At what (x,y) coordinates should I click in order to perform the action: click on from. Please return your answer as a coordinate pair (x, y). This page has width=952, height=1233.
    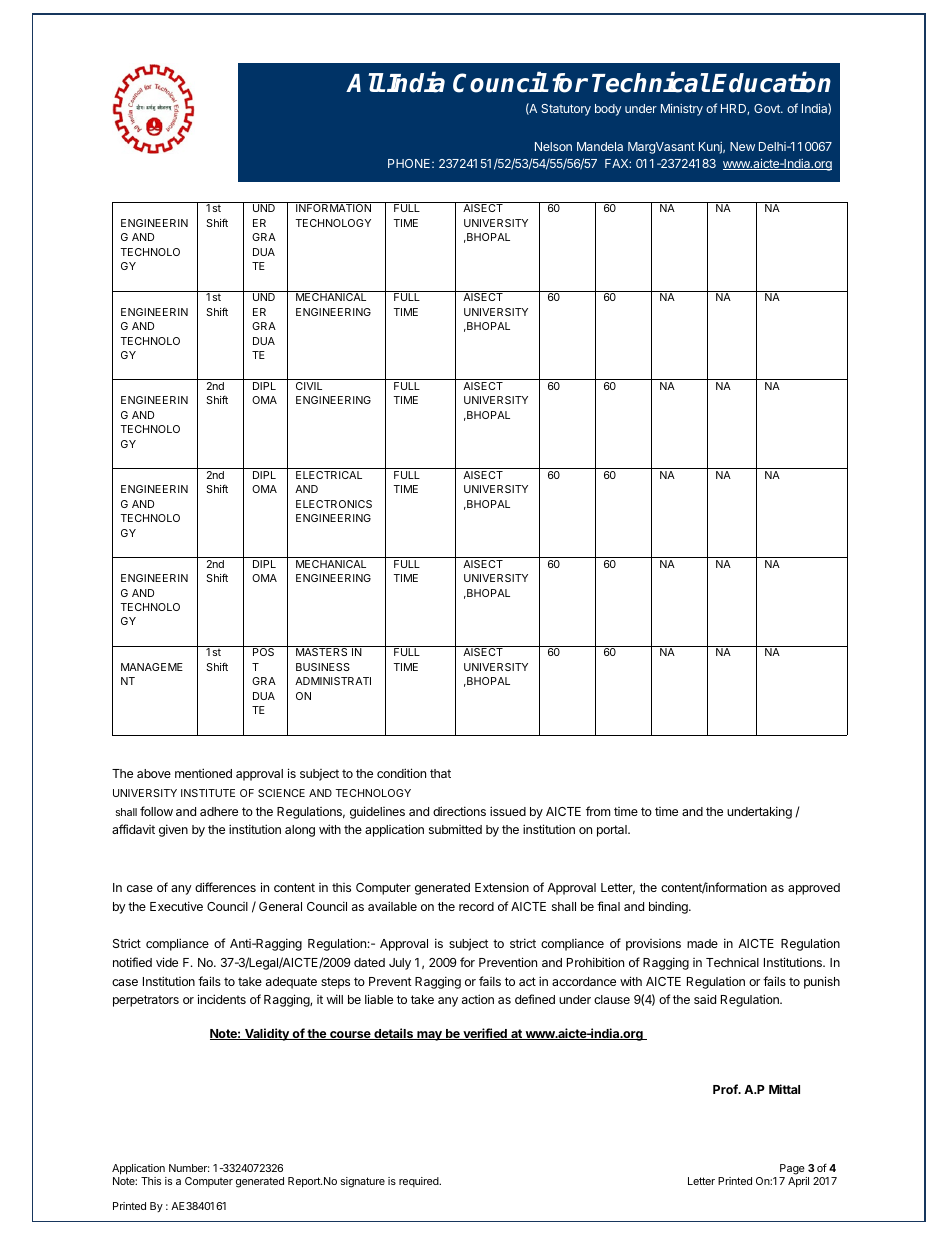
    Looking at the image, I should click on (598, 811).
